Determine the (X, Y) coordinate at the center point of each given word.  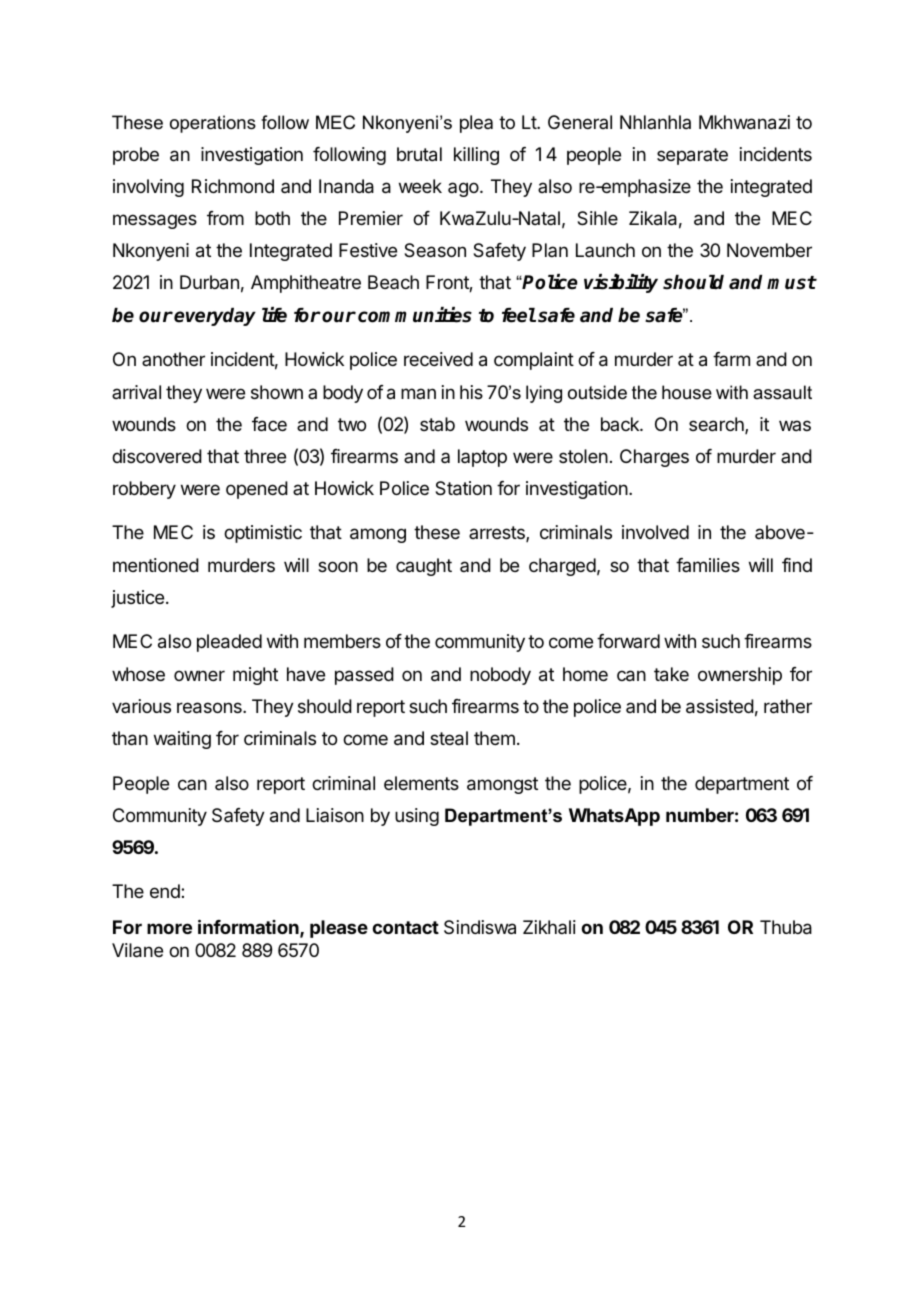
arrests (498, 534)
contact (405, 927)
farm (731, 359)
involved (655, 532)
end (166, 891)
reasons (210, 708)
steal (449, 738)
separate (692, 156)
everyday (215, 317)
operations (213, 124)
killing (476, 156)
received (438, 359)
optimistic (263, 534)
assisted (720, 706)
